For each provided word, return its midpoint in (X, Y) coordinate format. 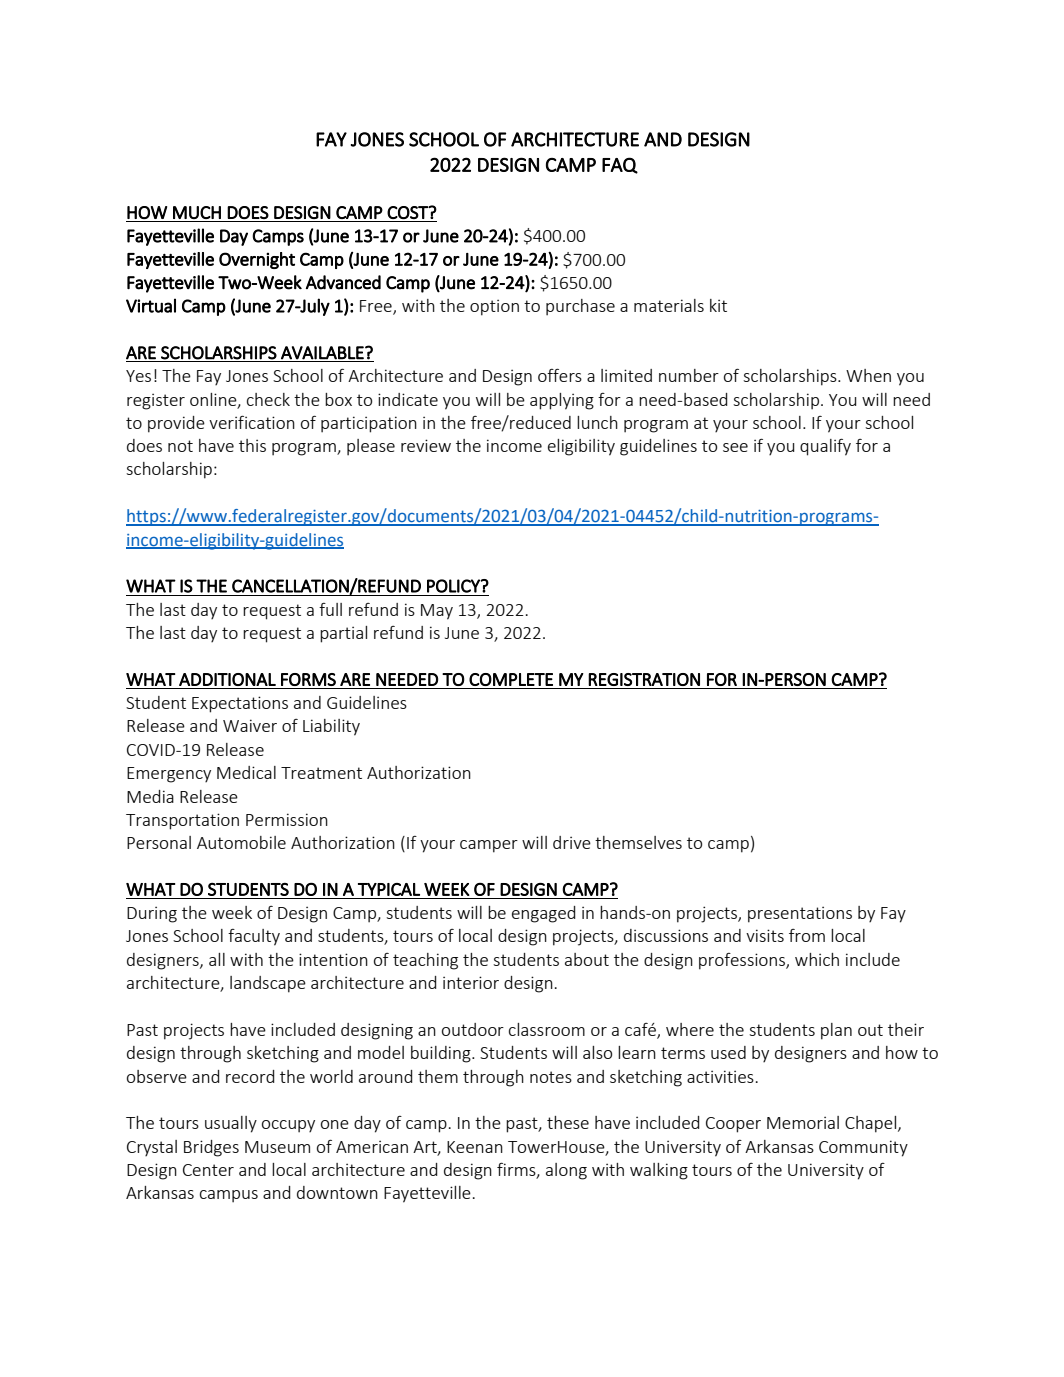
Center (208, 1170)
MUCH (197, 212)
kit (718, 305)
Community (863, 1148)
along (566, 1171)
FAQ (620, 165)
